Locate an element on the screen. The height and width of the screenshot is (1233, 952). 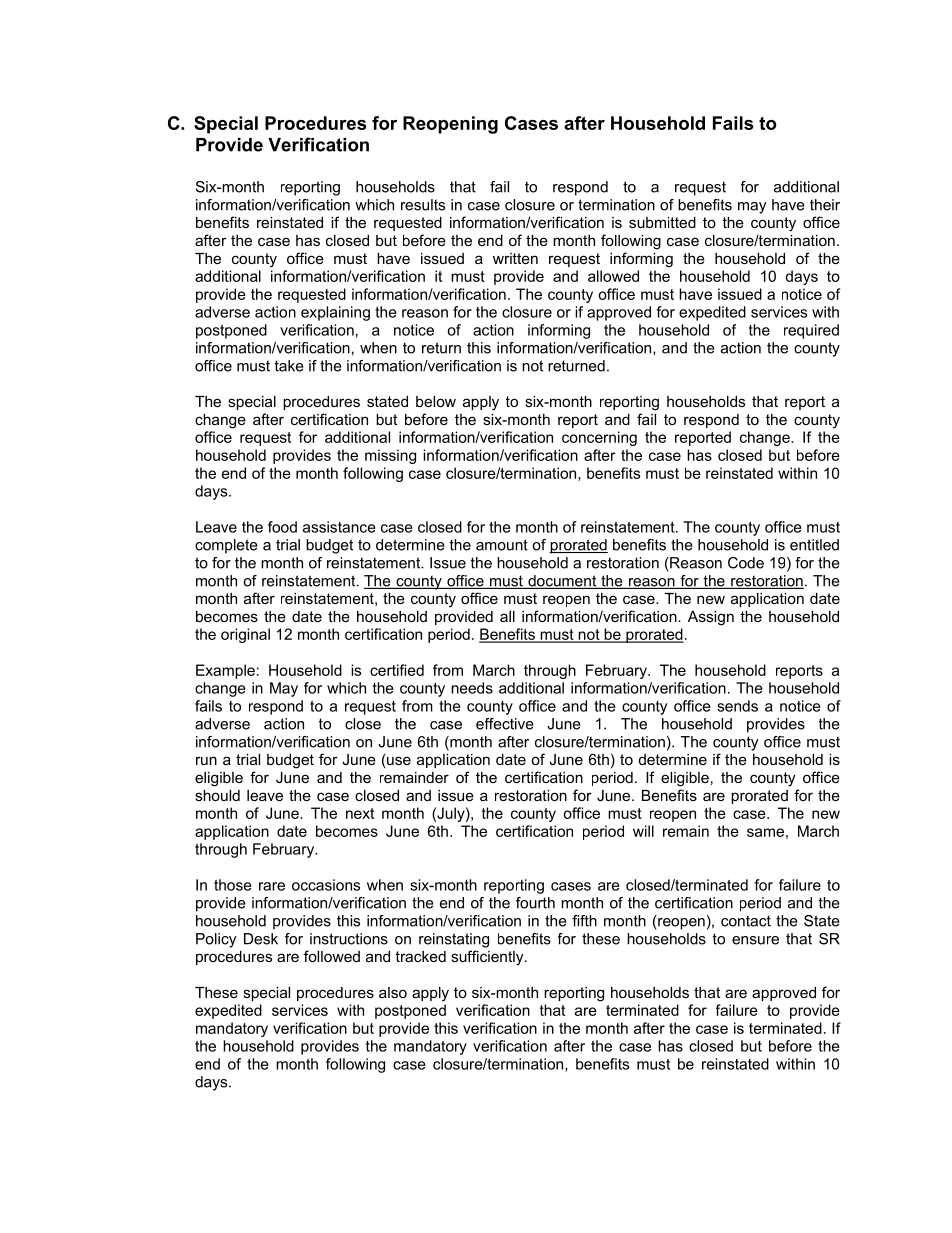
their is located at coordinates (825, 205).
